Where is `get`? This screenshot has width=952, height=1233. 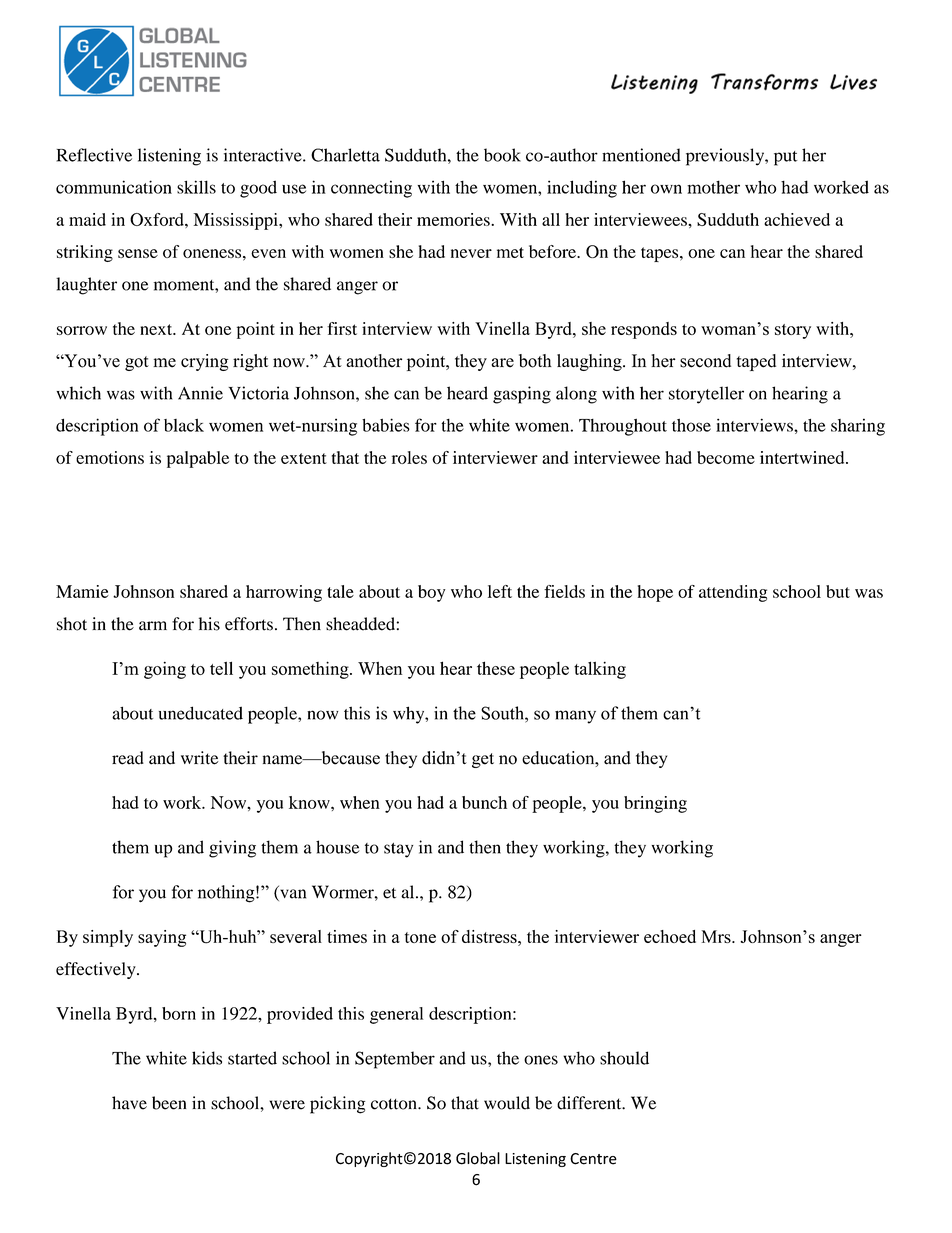
get is located at coordinates (483, 760).
